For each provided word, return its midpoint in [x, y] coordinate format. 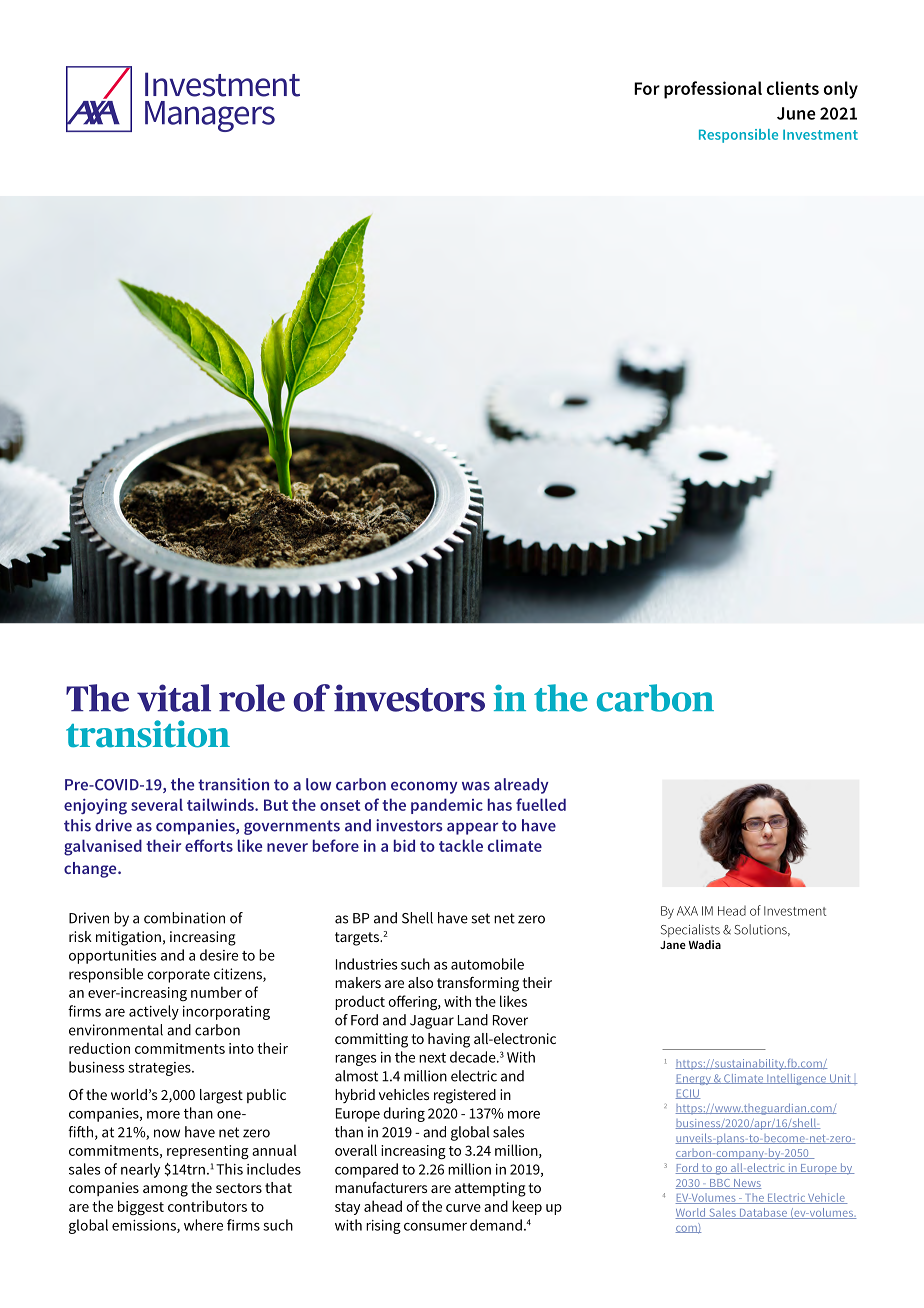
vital [174, 698]
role [252, 698]
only [841, 90]
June [796, 113]
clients [793, 88]
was [476, 786]
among [165, 1191]
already [521, 786]
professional [713, 90]
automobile [487, 964]
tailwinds [221, 804]
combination [184, 918]
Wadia [705, 944]
